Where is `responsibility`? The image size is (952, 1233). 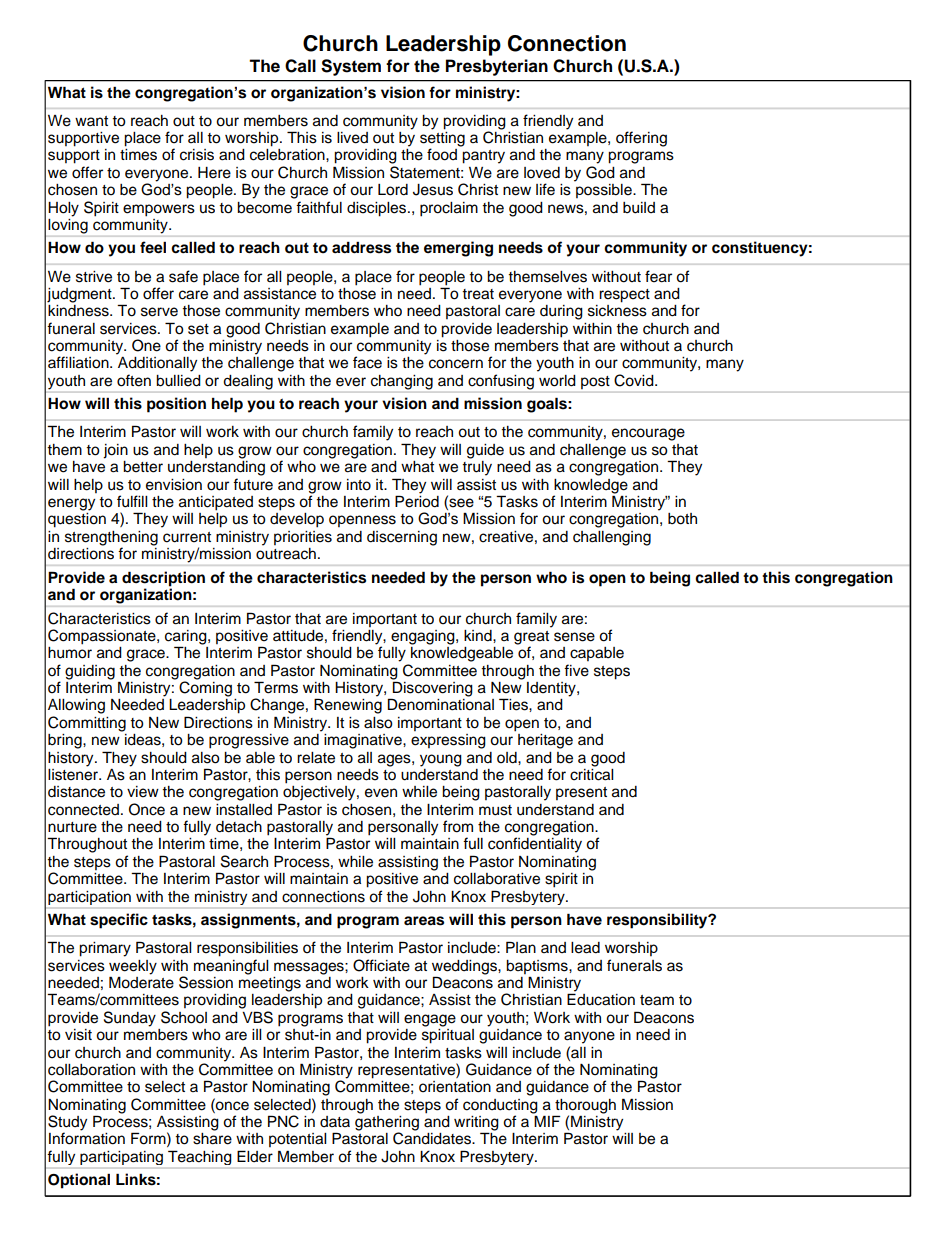
responsibility is located at coordinates (658, 921).
